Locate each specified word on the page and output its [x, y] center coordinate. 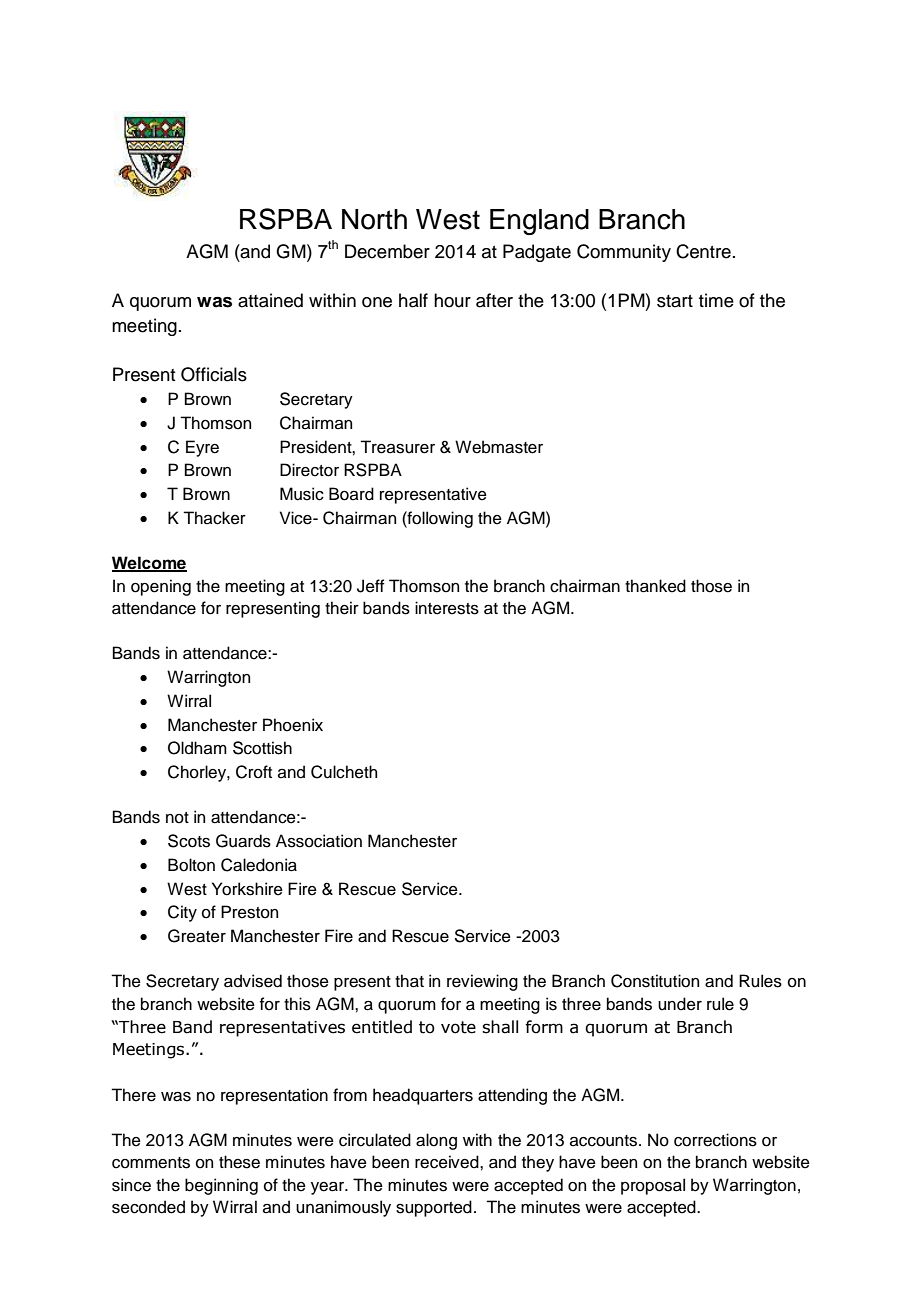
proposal [653, 1186]
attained [270, 300]
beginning [221, 1186]
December [387, 251]
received [448, 1162]
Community [624, 253]
